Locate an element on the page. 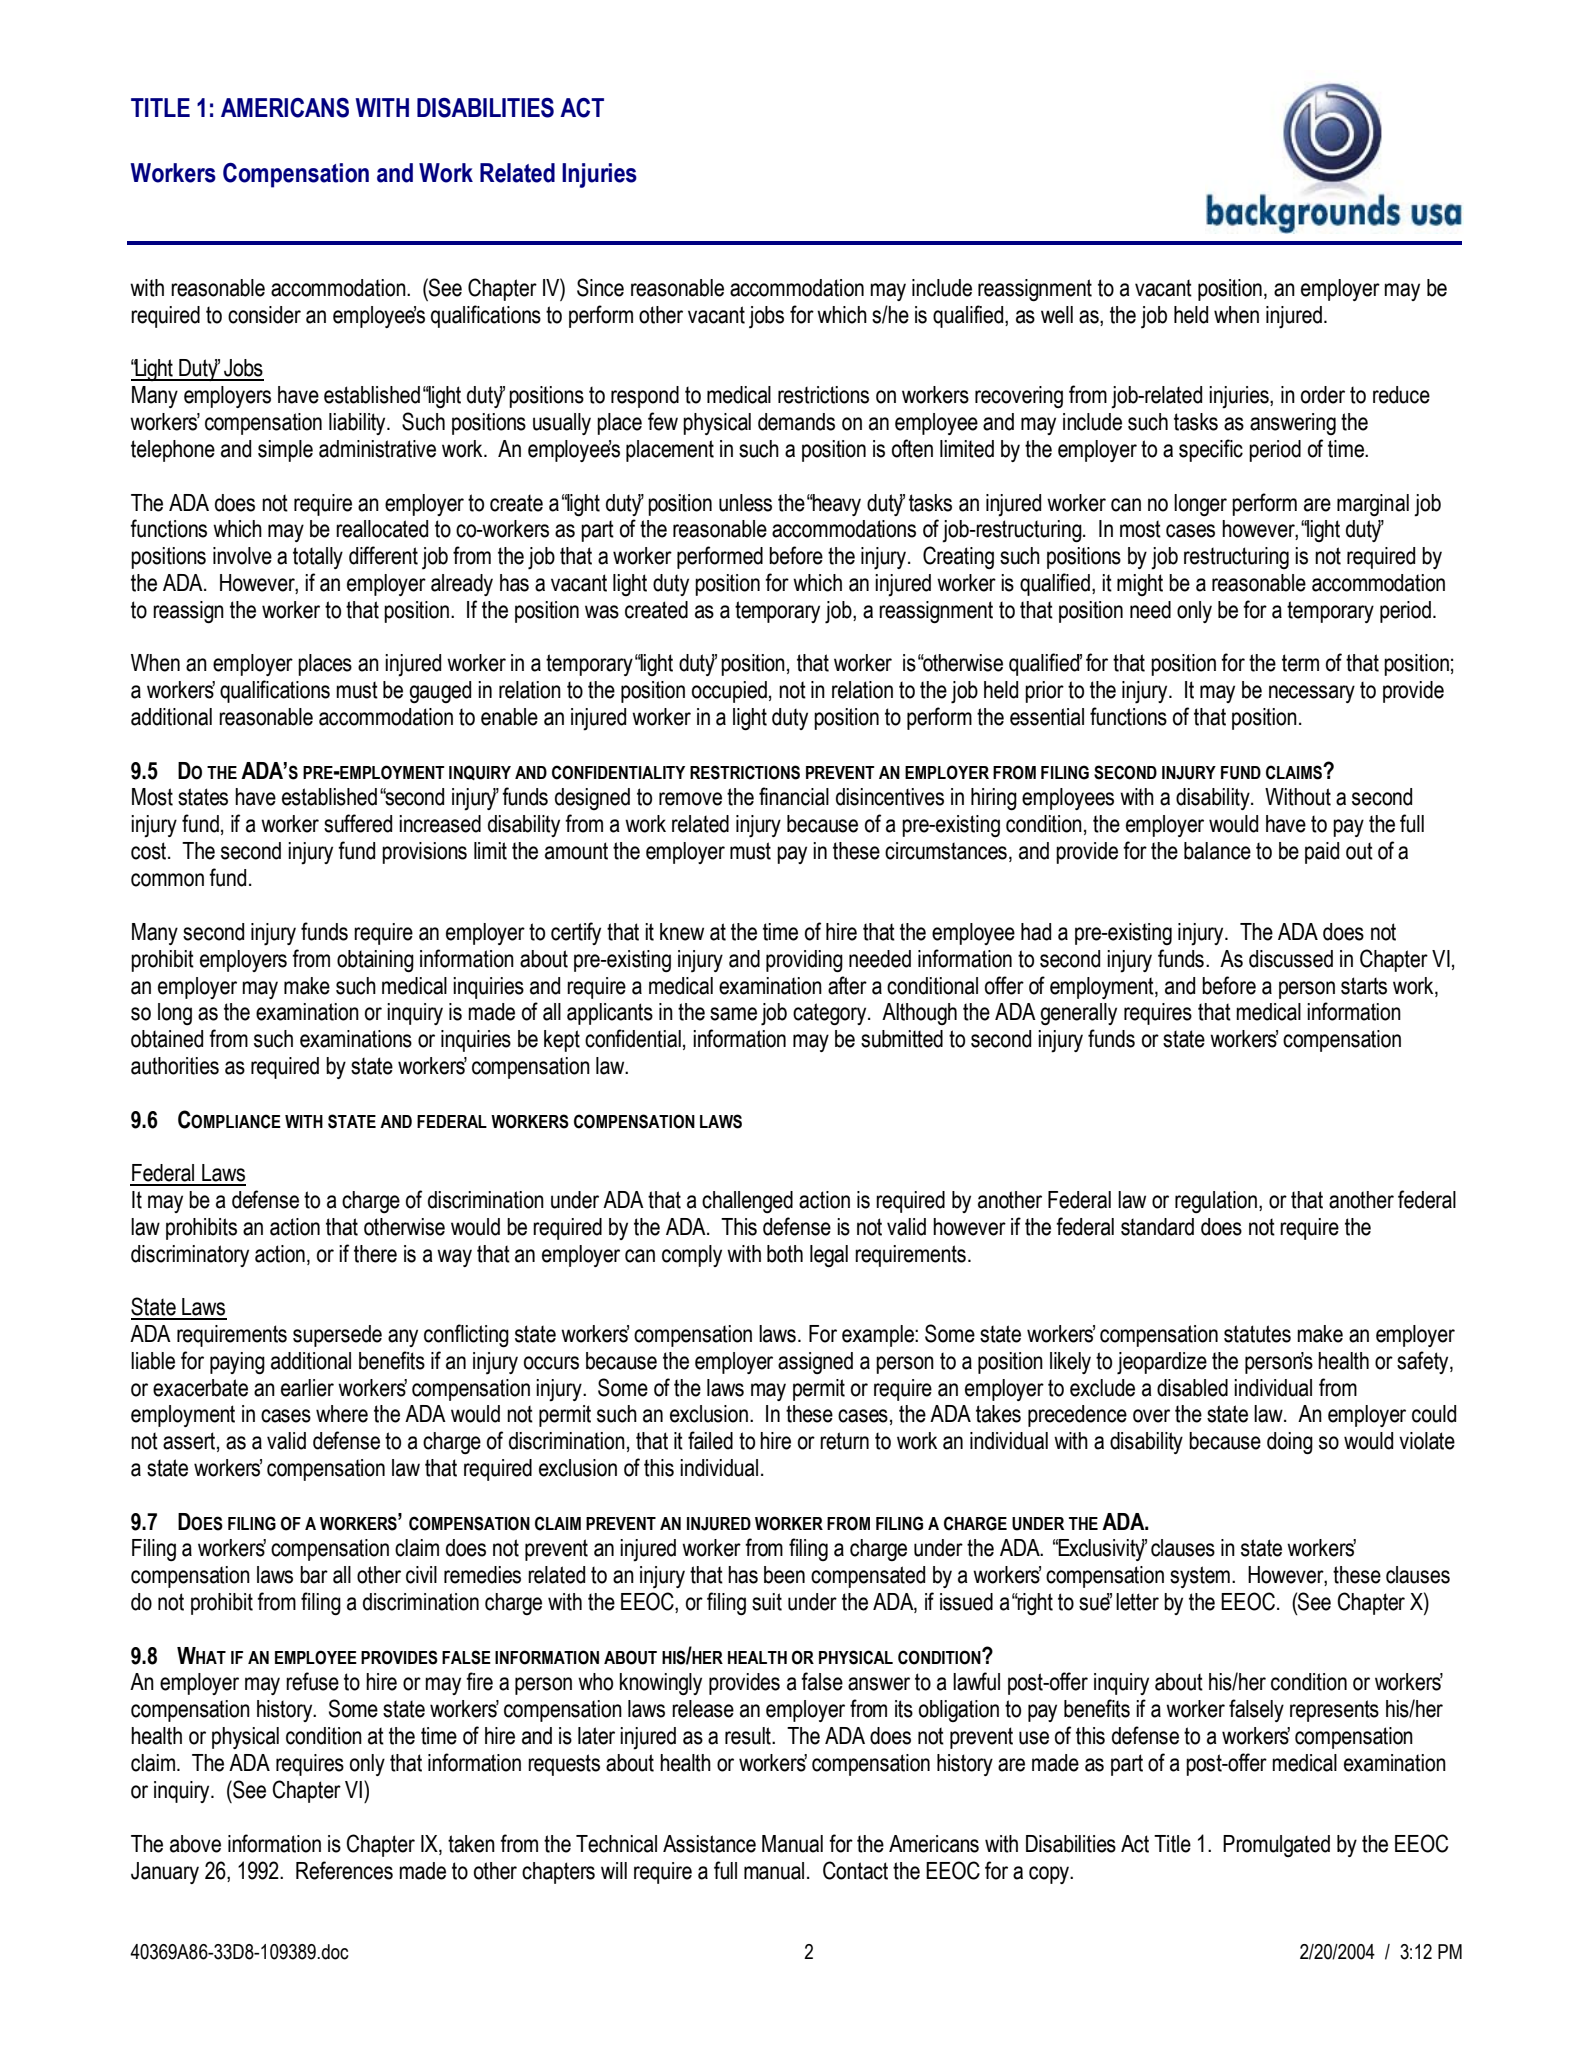  return is located at coordinates (844, 1441).
